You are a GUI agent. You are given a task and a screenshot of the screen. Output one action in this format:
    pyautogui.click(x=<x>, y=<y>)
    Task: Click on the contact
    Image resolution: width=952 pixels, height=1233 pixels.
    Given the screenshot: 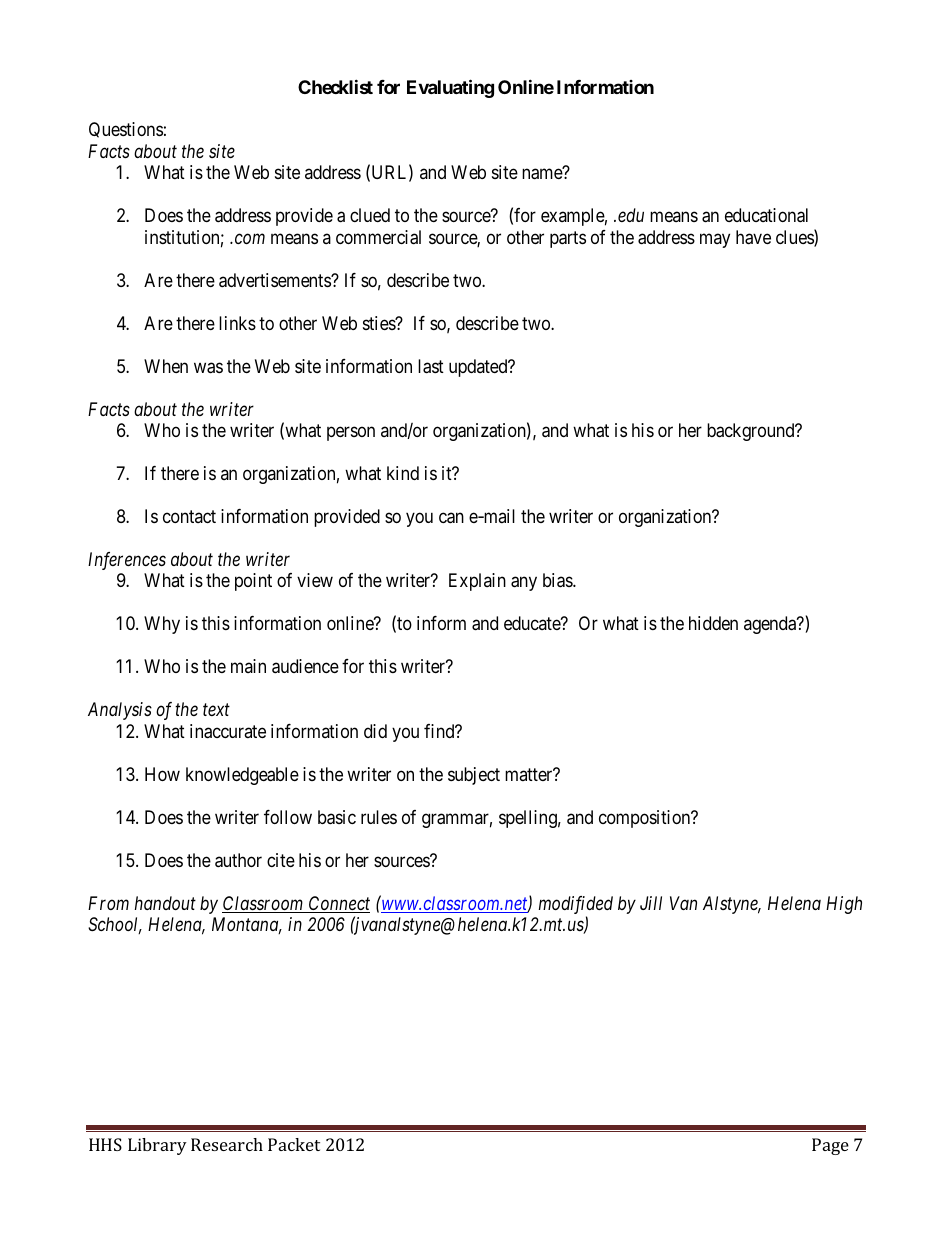 What is the action you would take?
    pyautogui.click(x=189, y=516)
